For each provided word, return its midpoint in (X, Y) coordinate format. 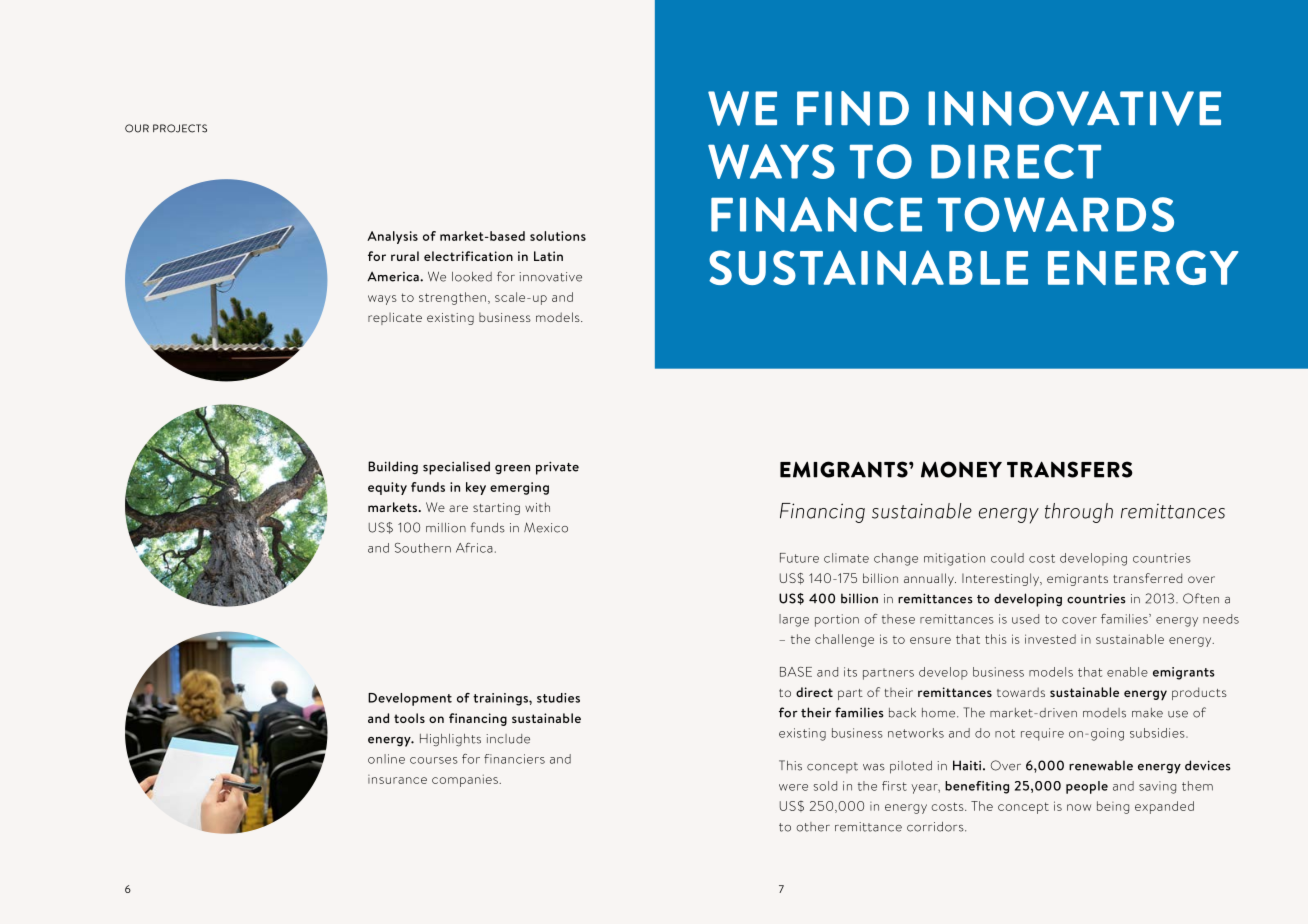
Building (393, 467)
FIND (853, 108)
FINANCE (816, 214)
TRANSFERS (1070, 469)
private (557, 468)
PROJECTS (180, 128)
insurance (397, 779)
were (793, 787)
